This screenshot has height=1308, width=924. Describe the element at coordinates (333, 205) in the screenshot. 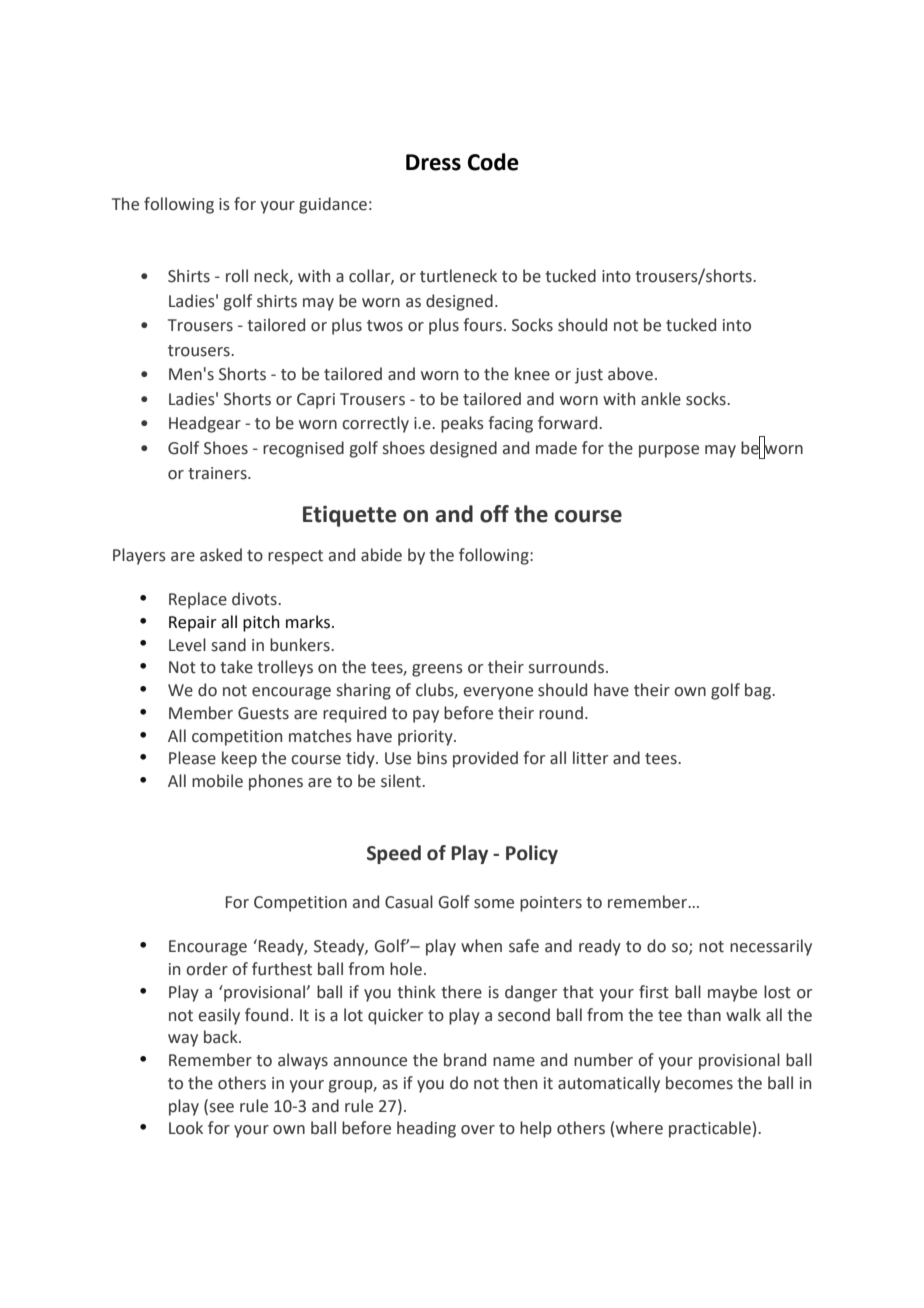

I see `guidance` at that location.
